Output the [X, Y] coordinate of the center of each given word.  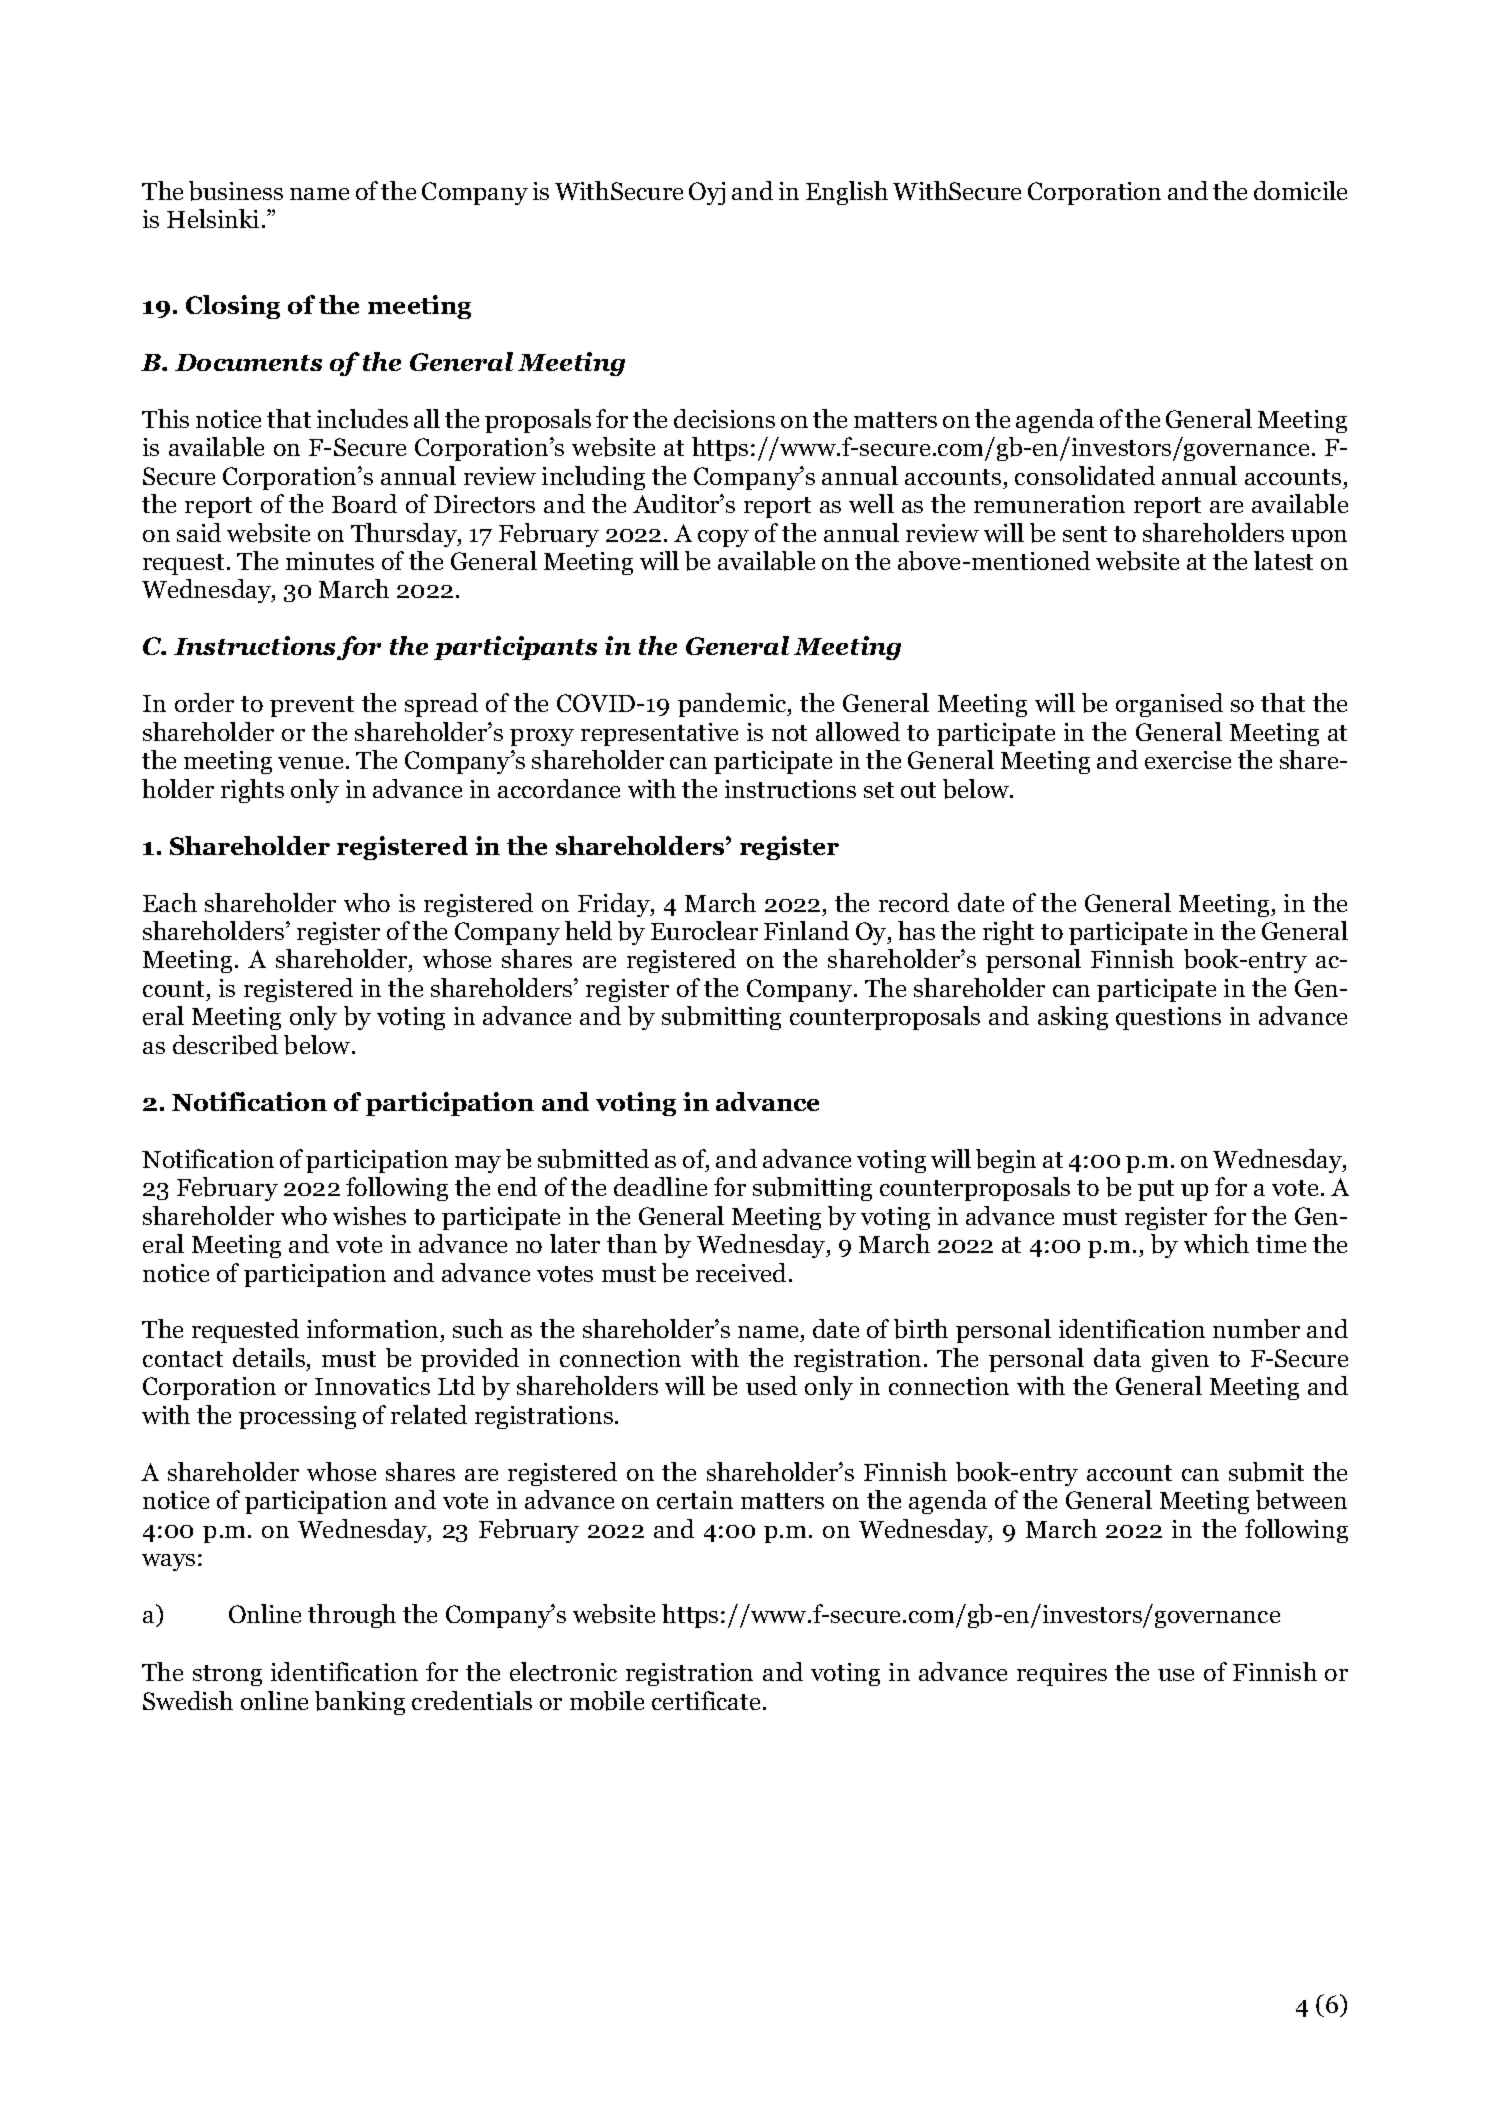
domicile [1300, 190]
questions [1168, 1018]
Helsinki [213, 218]
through [352, 1616]
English [847, 193]
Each [170, 902]
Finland [806, 930]
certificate [708, 1700]
